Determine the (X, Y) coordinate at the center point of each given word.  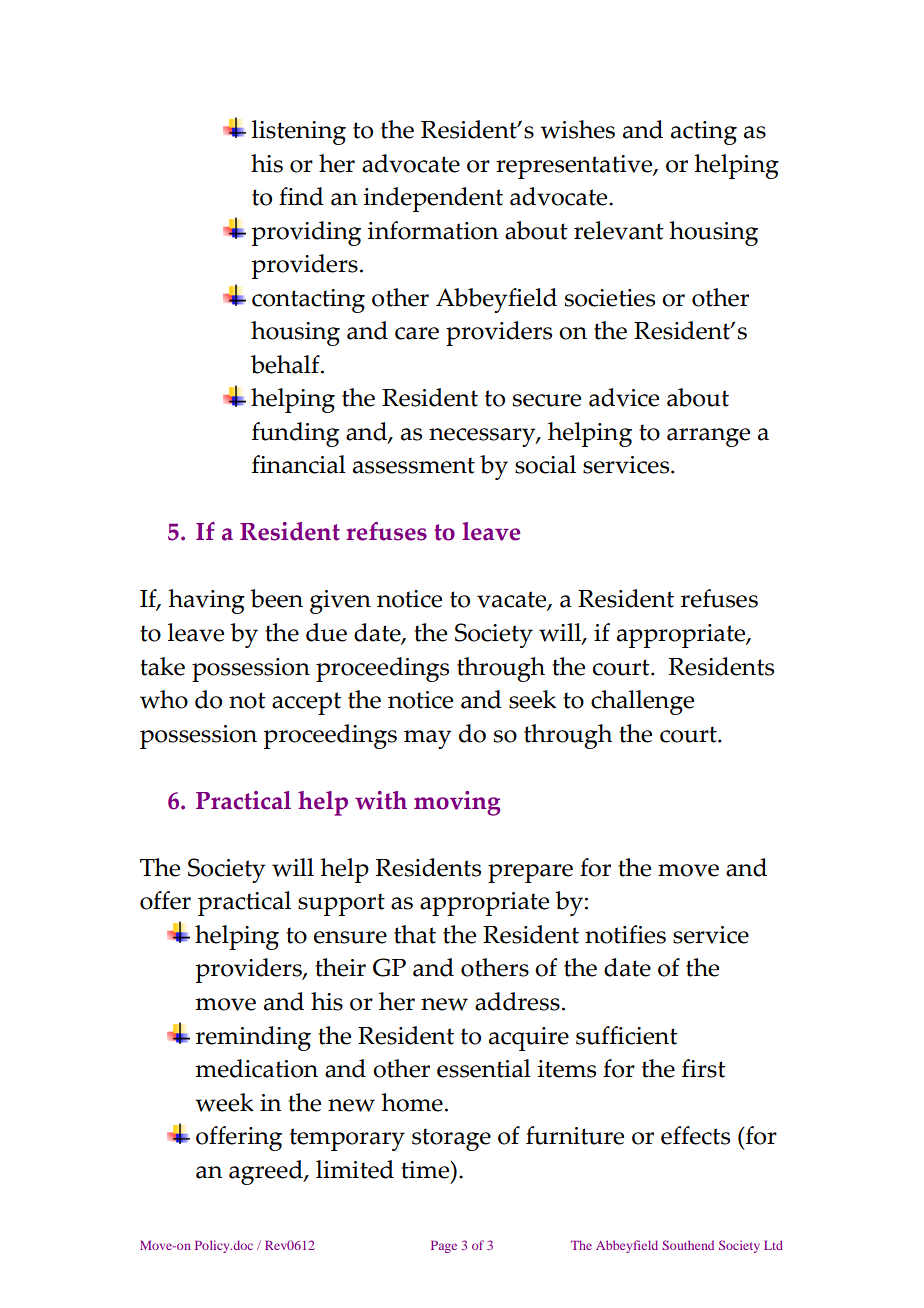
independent (433, 199)
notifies (625, 934)
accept (306, 703)
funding (295, 434)
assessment (414, 465)
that (415, 934)
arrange (708, 437)
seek (532, 699)
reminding (253, 1038)
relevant (619, 230)
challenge (642, 702)
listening (299, 132)
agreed (267, 1172)
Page (444, 1247)
